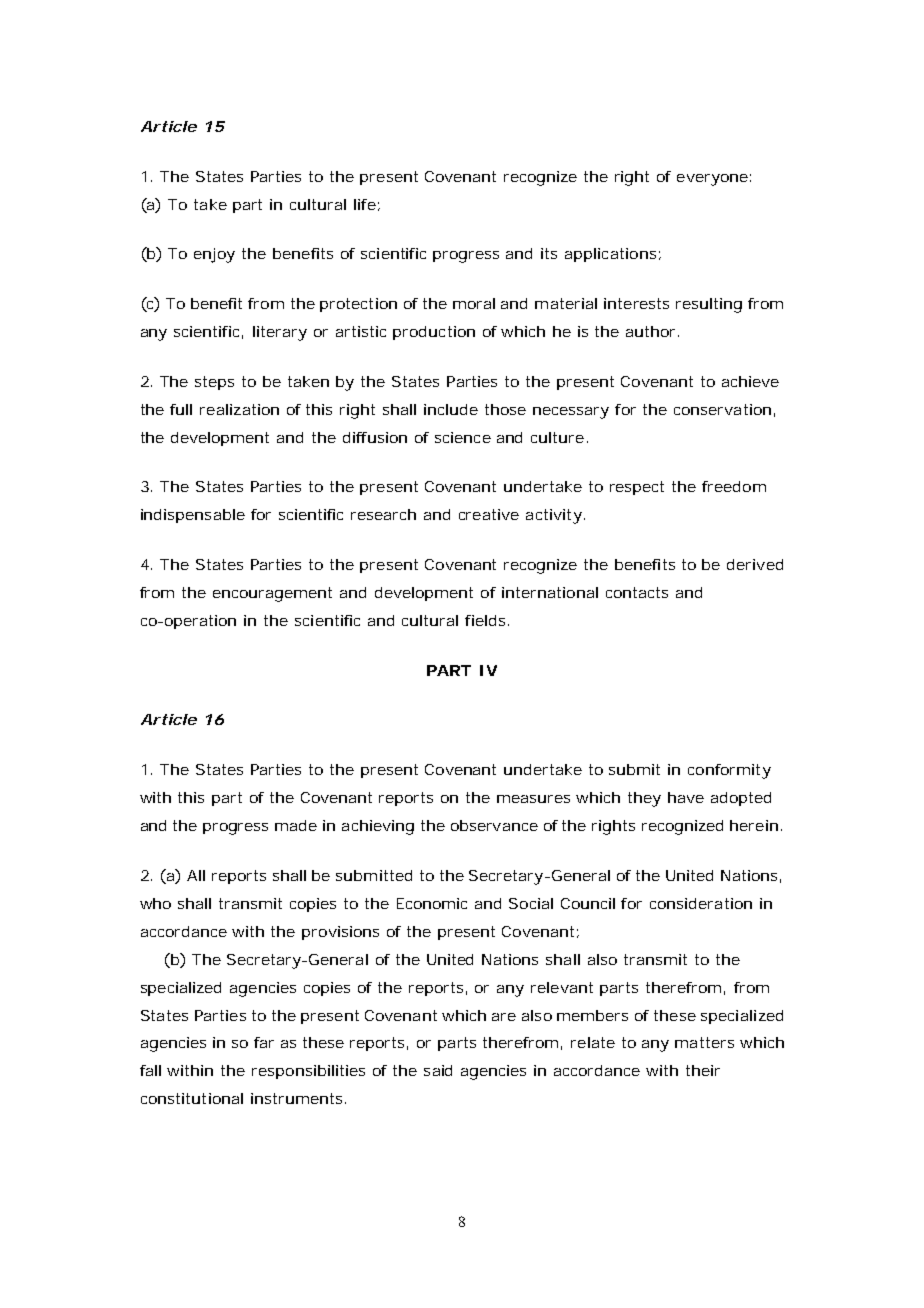  Describe the element at coordinates (712, 180) in the document. I see `everyone` at that location.
